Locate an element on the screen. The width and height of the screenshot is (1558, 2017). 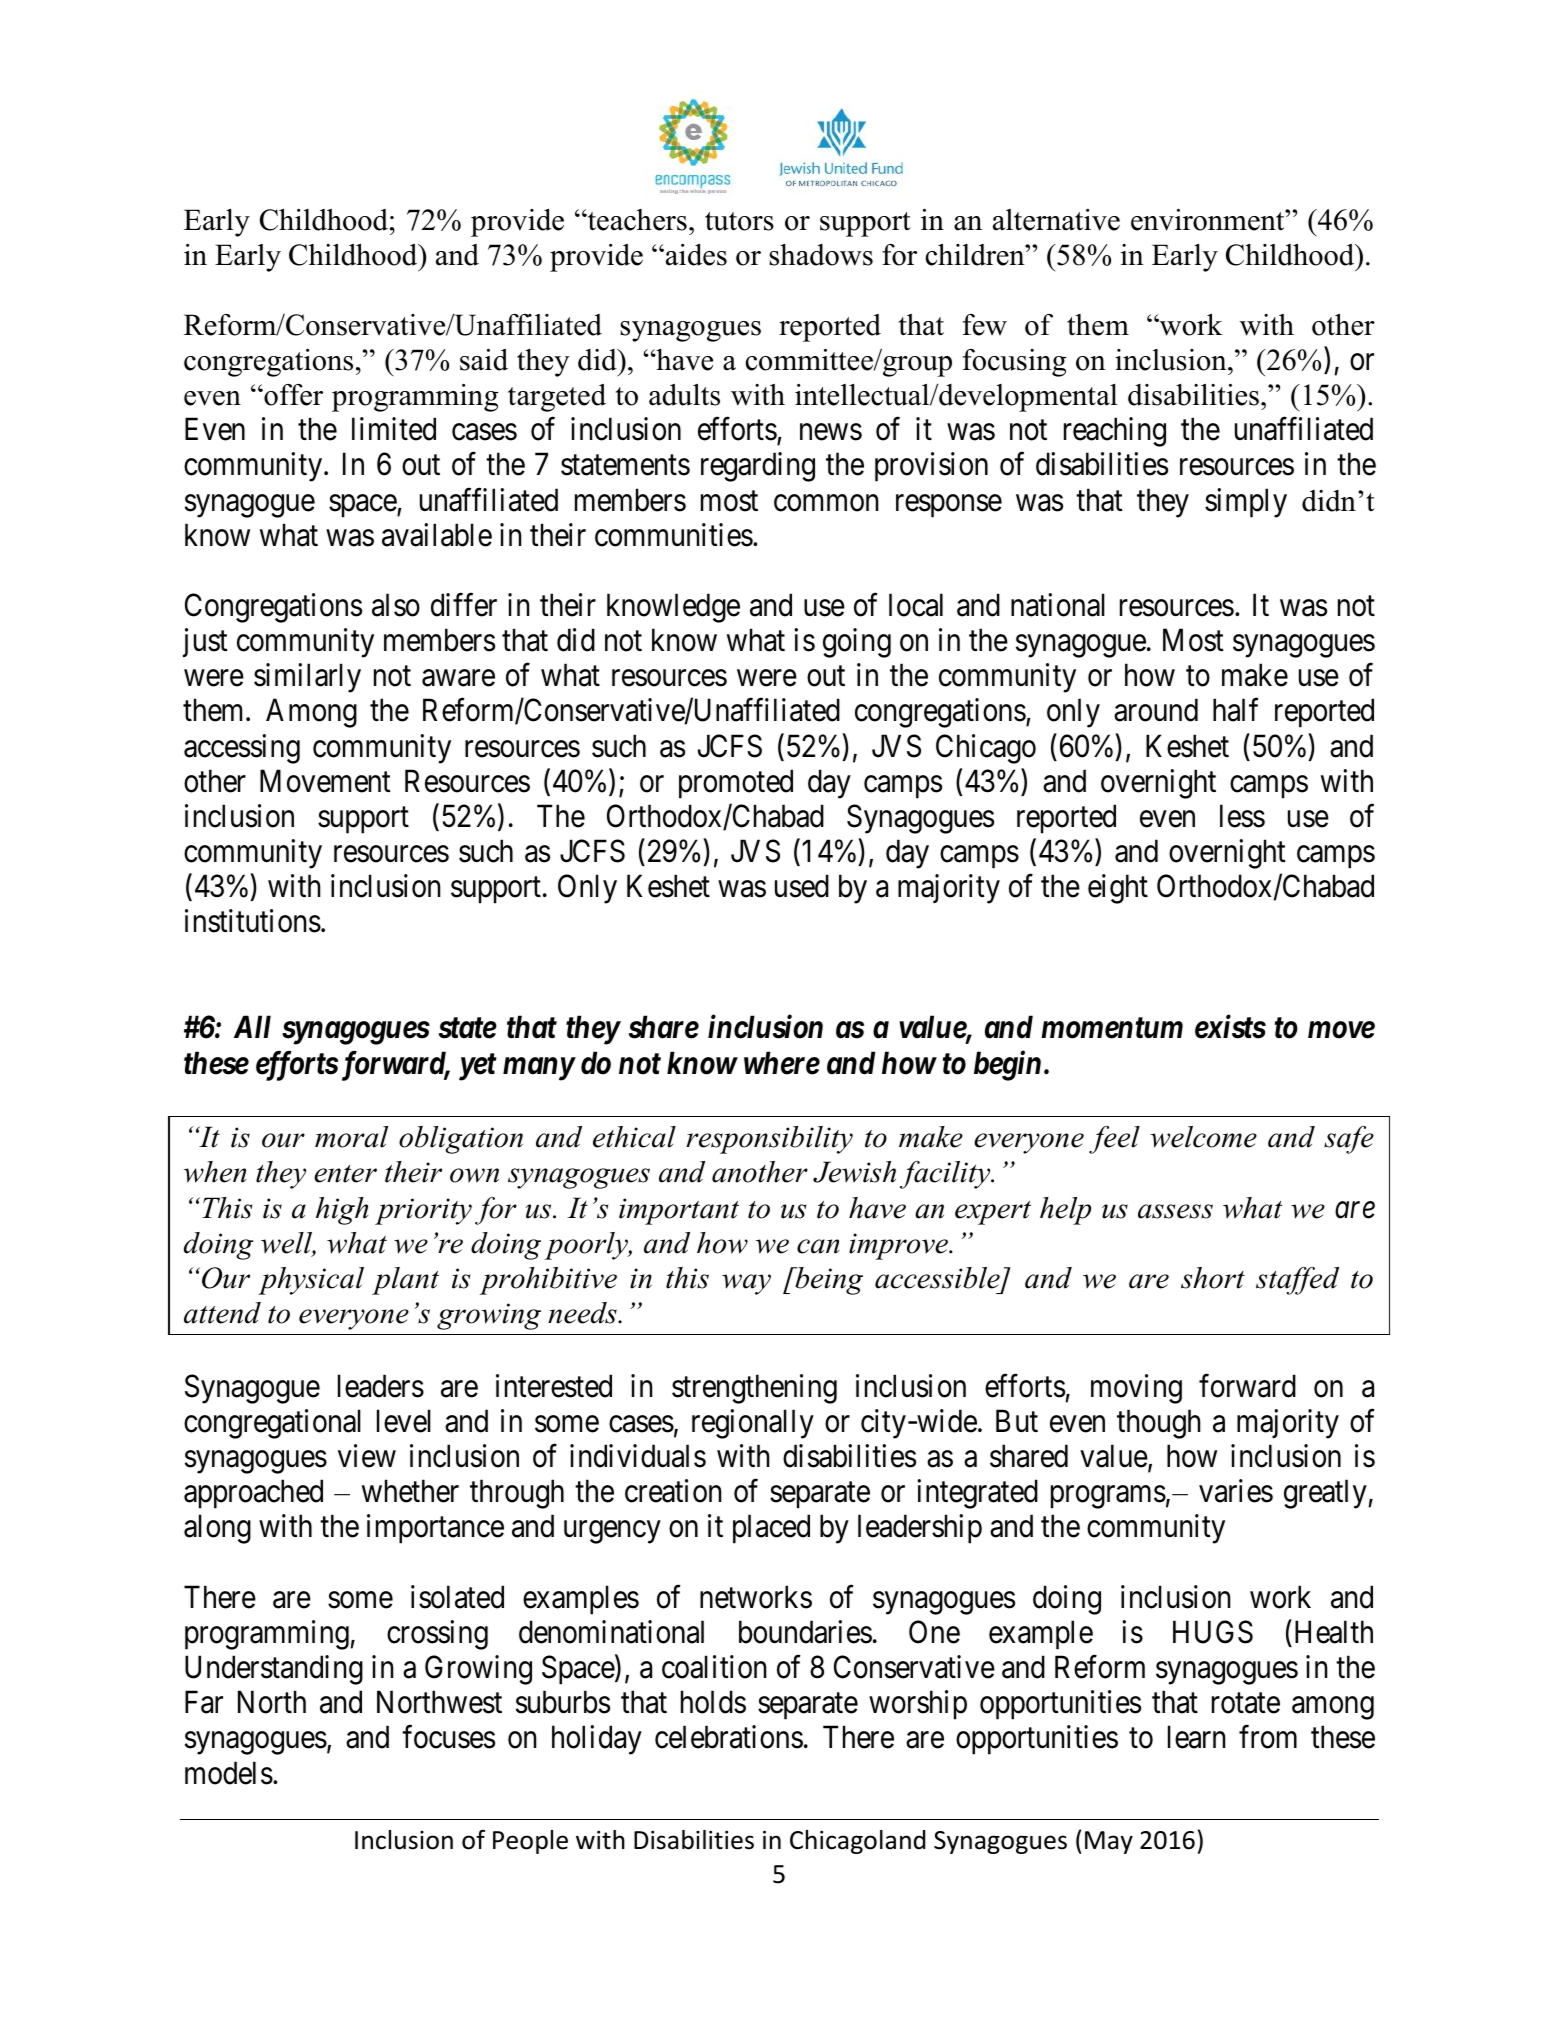
where is located at coordinates (782, 1063).
